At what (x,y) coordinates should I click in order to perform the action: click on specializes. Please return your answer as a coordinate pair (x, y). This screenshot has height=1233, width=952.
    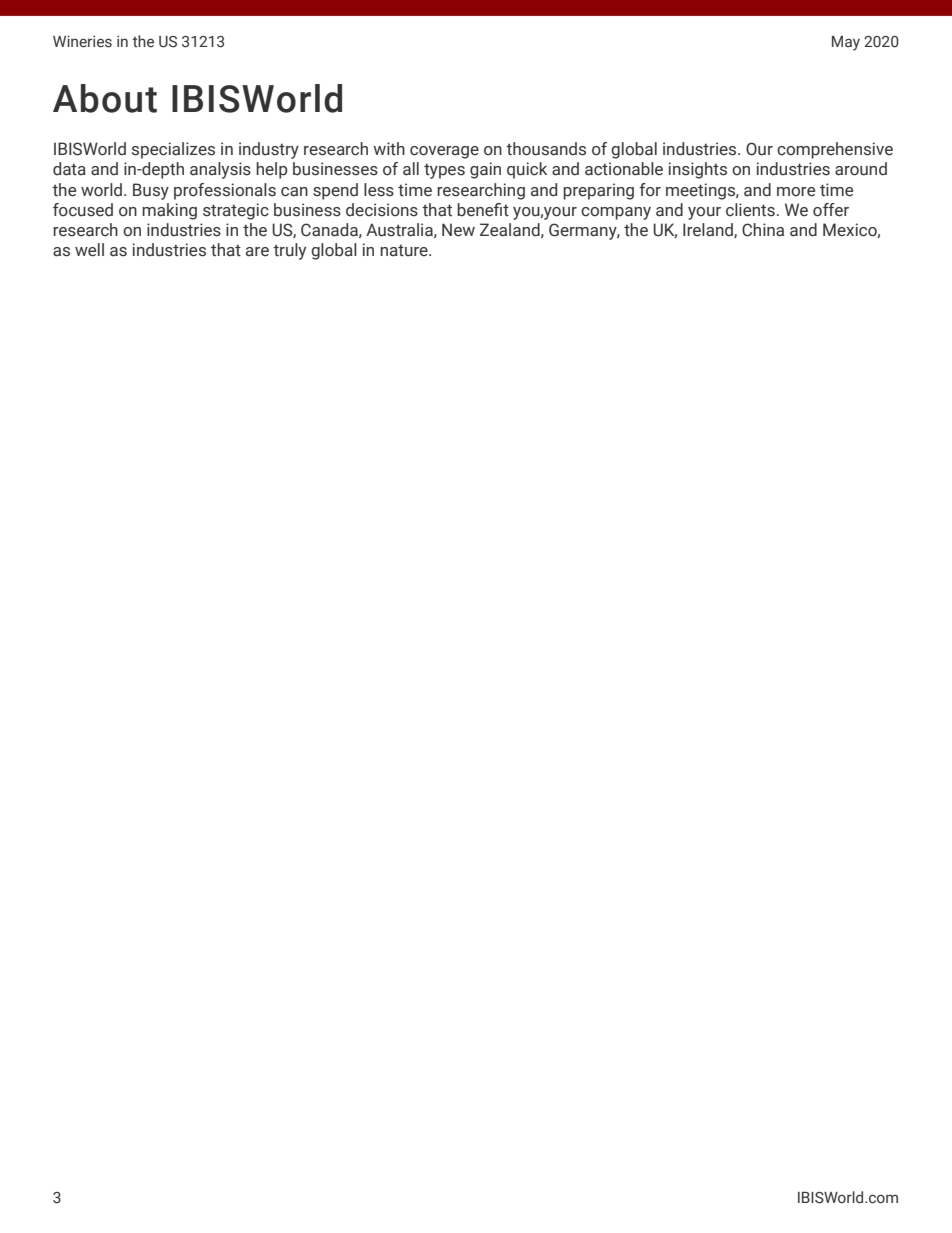
    Looking at the image, I should click on (173, 150).
